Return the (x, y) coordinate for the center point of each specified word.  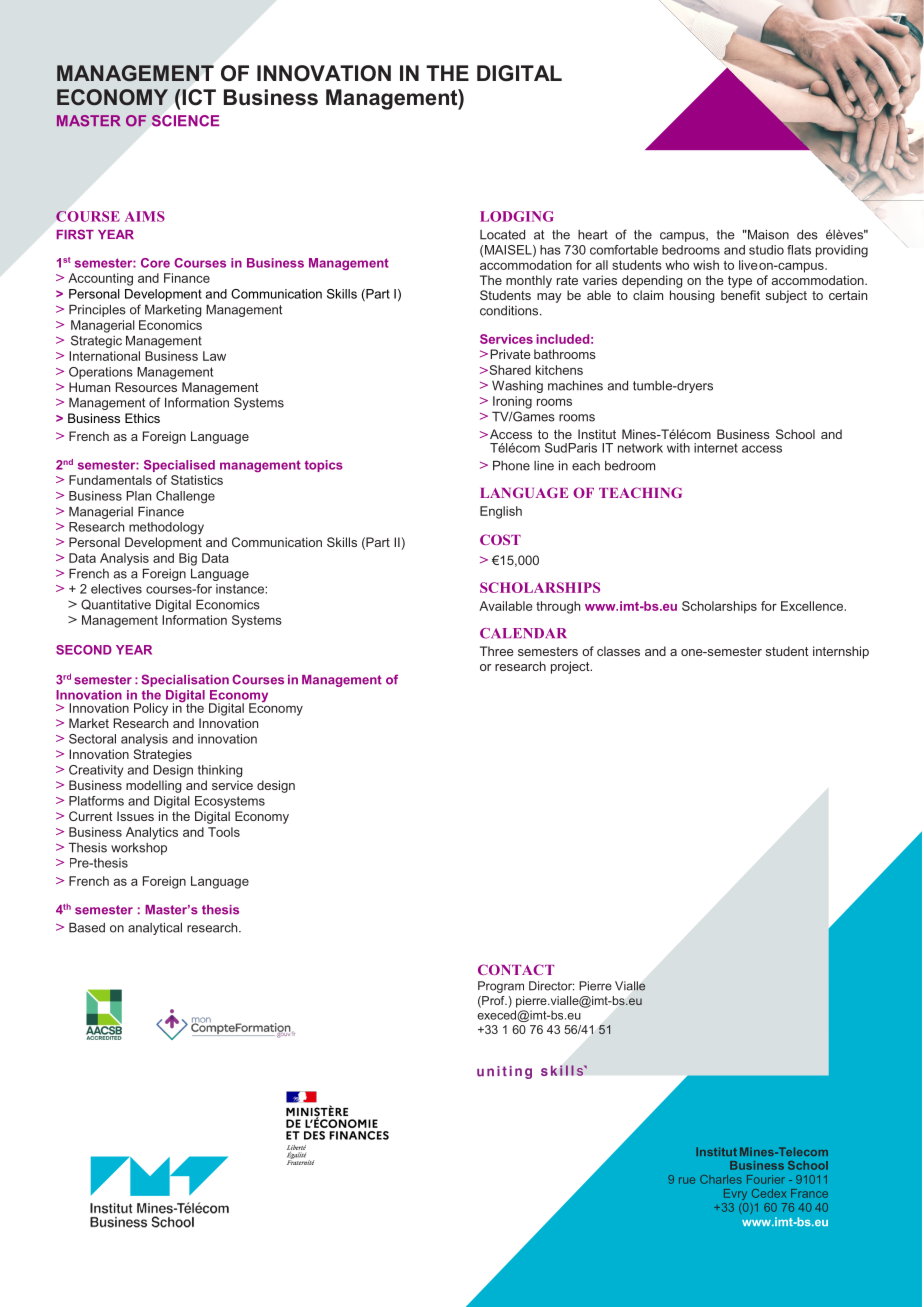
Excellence (813, 606)
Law (214, 356)
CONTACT (516, 969)
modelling (154, 786)
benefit (740, 295)
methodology (166, 528)
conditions (510, 310)
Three (497, 651)
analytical (155, 928)
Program (501, 987)
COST (500, 539)
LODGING (517, 216)
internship (841, 652)
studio (766, 250)
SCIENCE (185, 121)
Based (87, 927)
